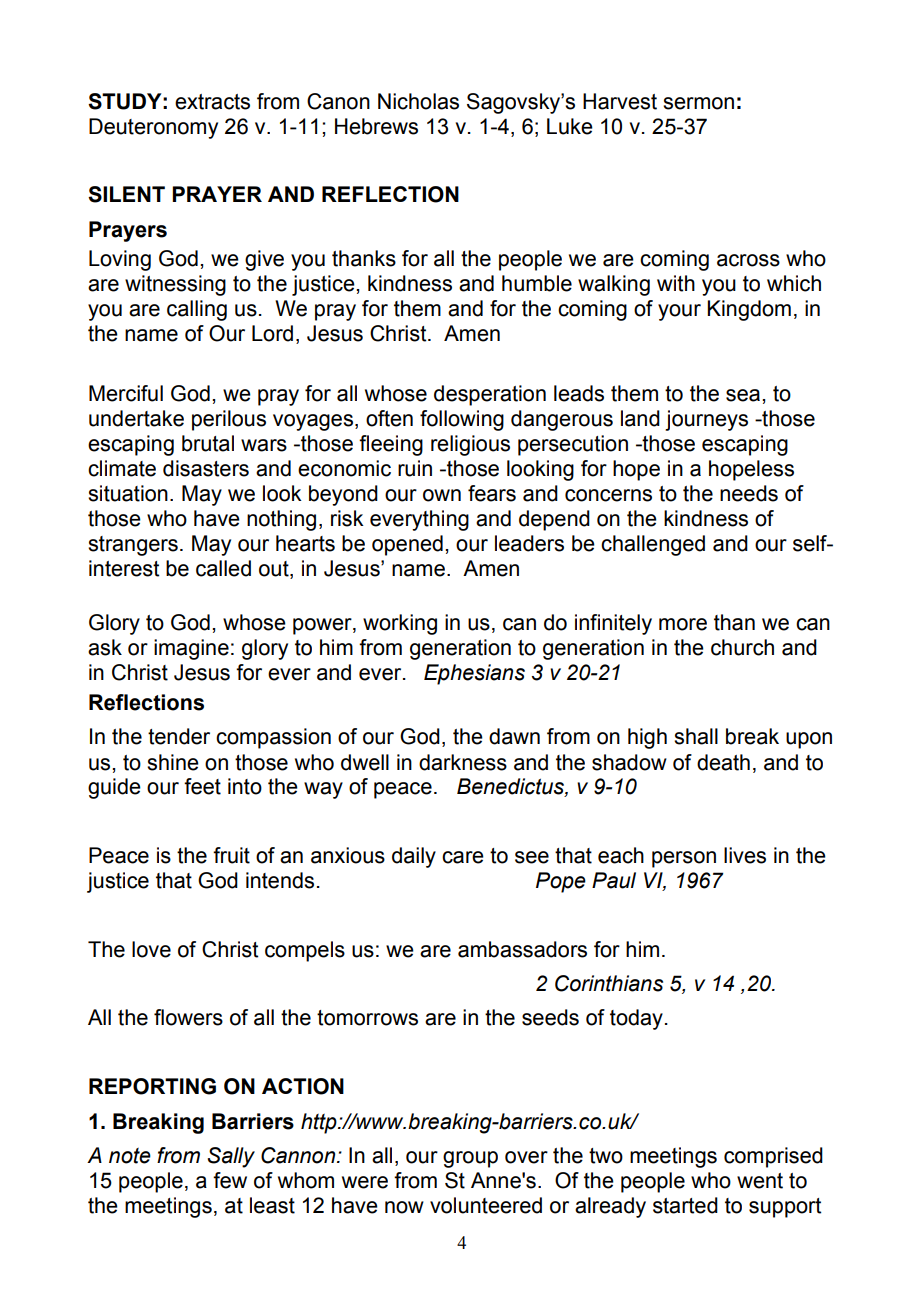  What do you see at coordinates (474, 674) in the screenshot?
I see `Ephesians` at bounding box center [474, 674].
